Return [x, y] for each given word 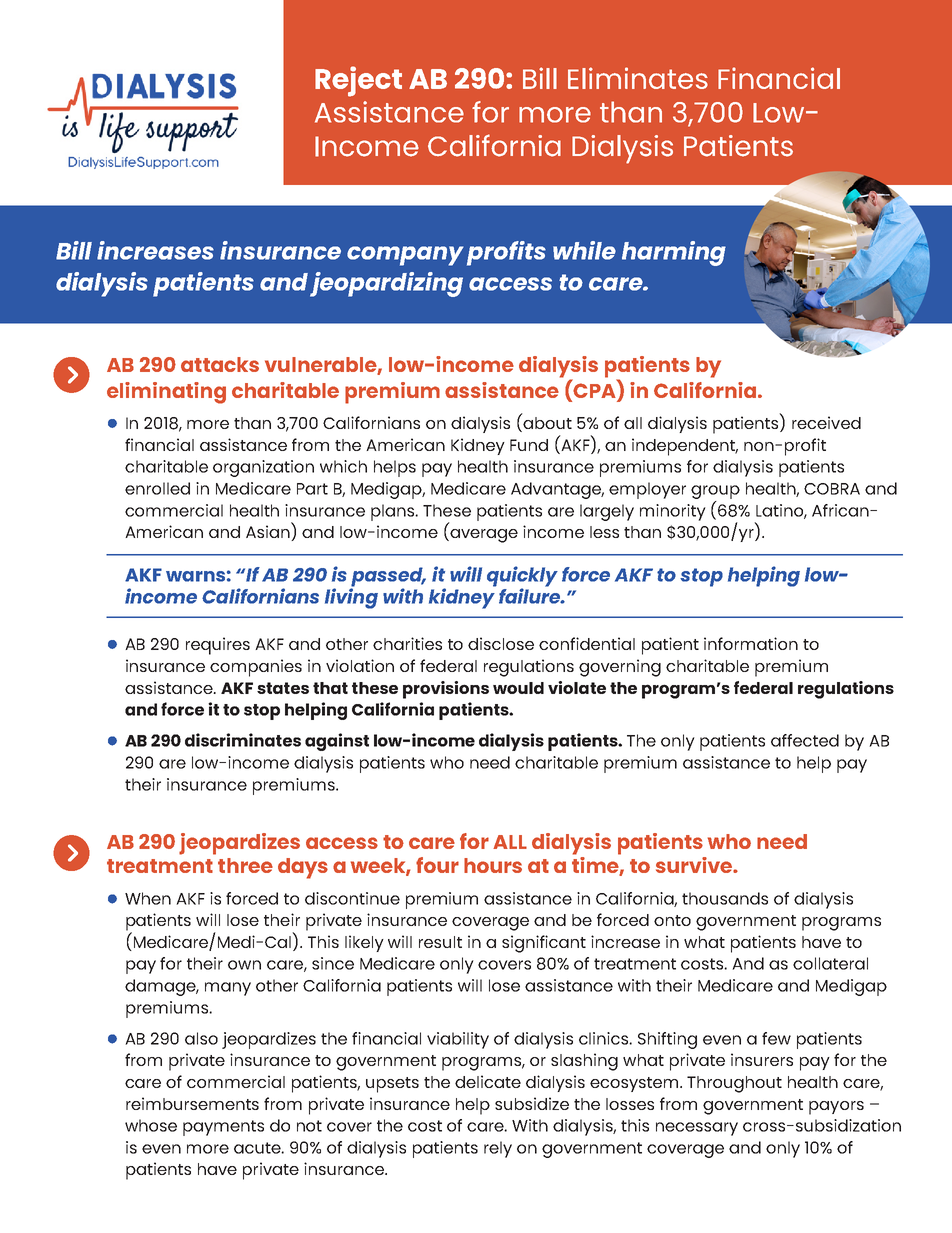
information [751, 643]
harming [674, 253]
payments [223, 1128]
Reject [358, 81]
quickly [522, 577]
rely [498, 1149]
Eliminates [638, 78]
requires [218, 646]
